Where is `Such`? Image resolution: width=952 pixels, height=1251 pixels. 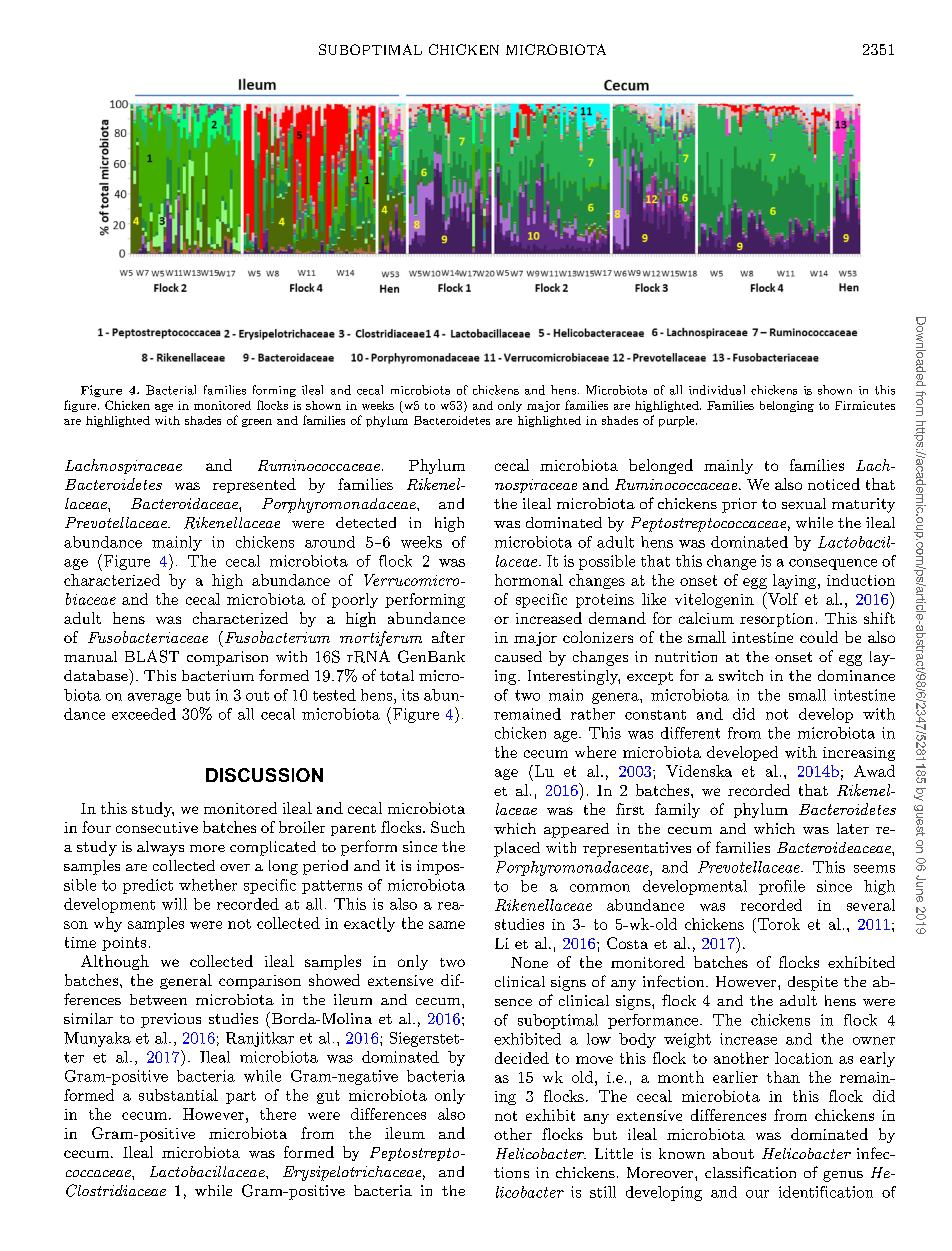
Such is located at coordinates (448, 827).
